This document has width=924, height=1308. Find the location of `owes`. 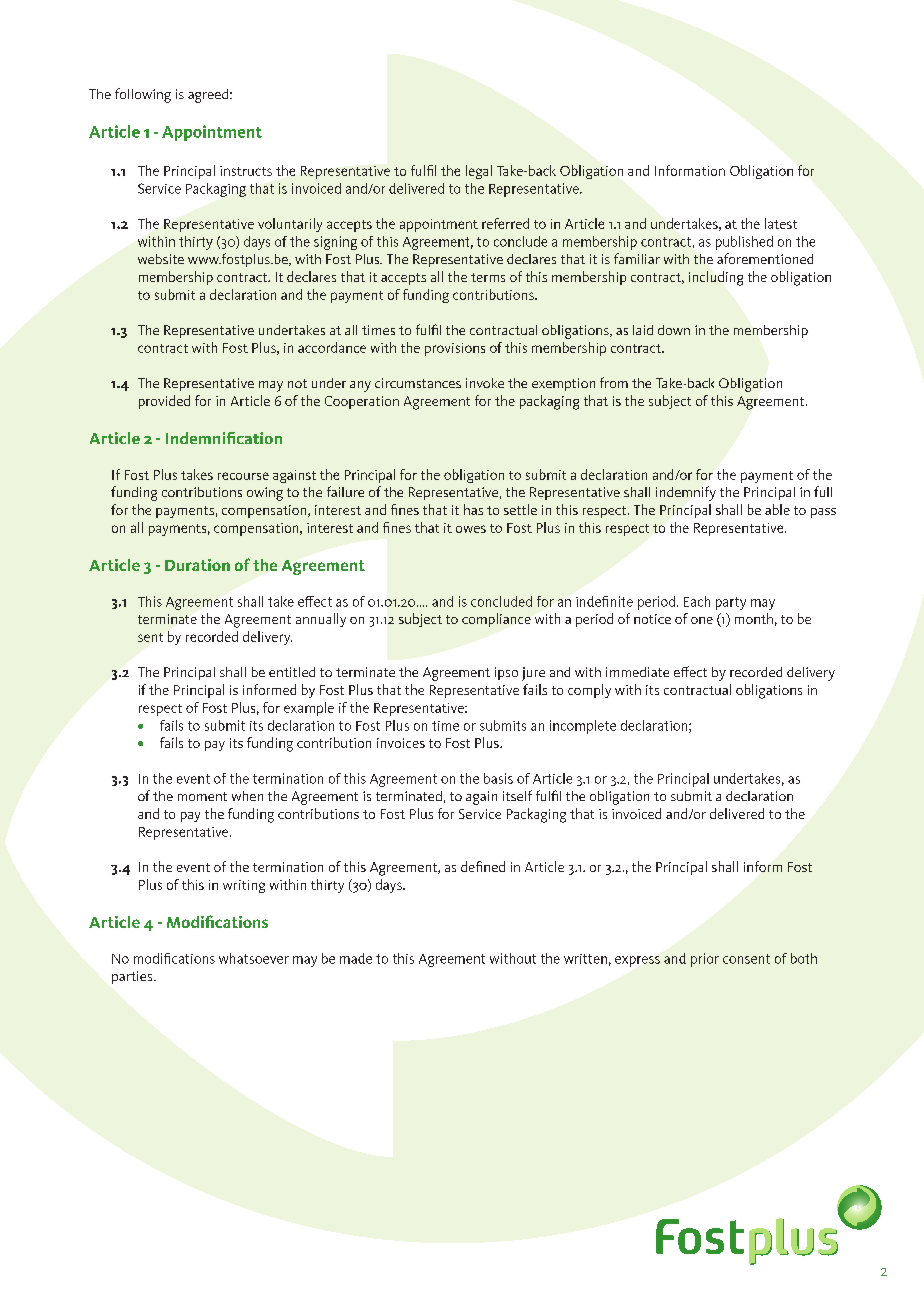

owes is located at coordinates (471, 529).
